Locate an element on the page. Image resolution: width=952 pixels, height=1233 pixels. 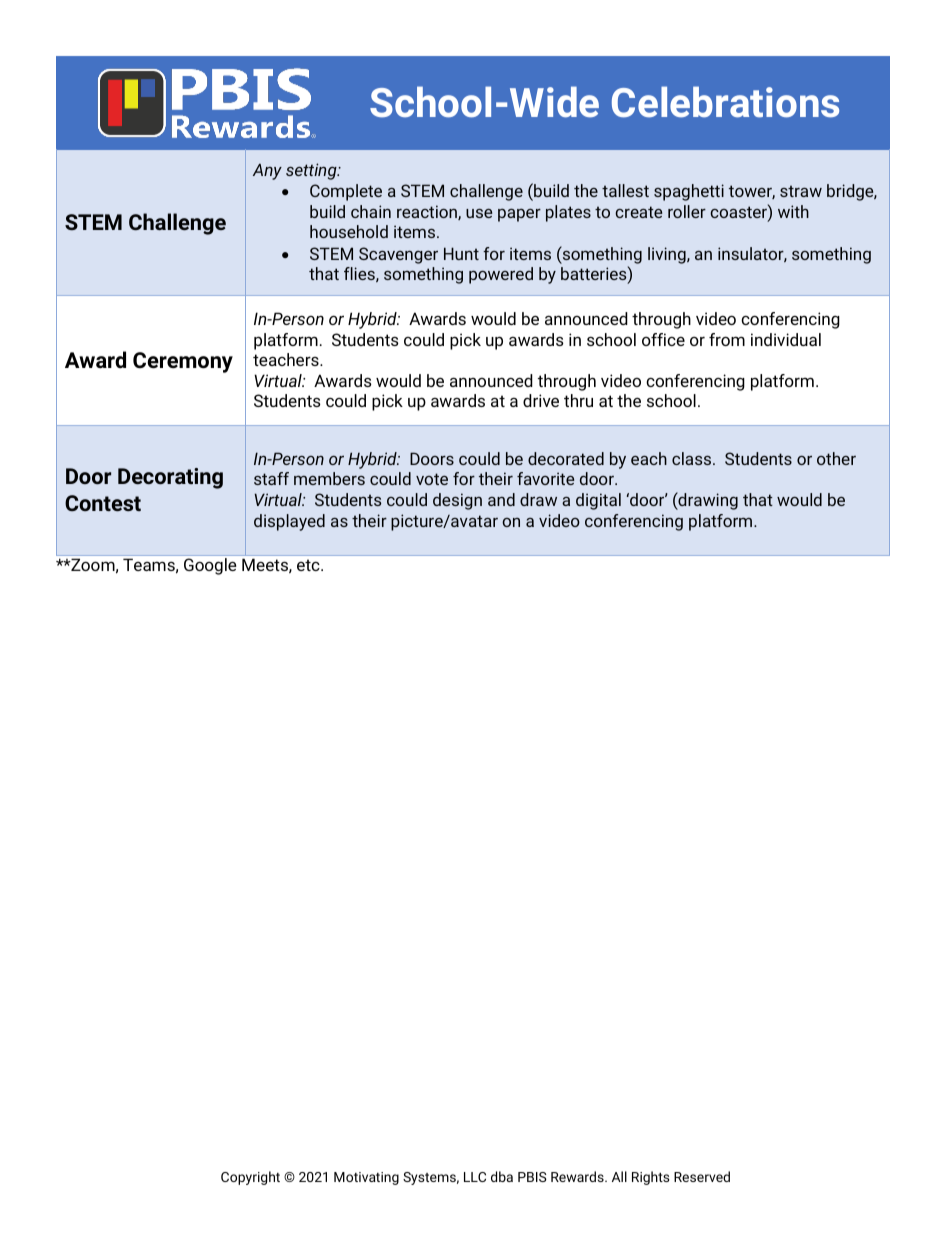
LLC is located at coordinates (475, 1177).
